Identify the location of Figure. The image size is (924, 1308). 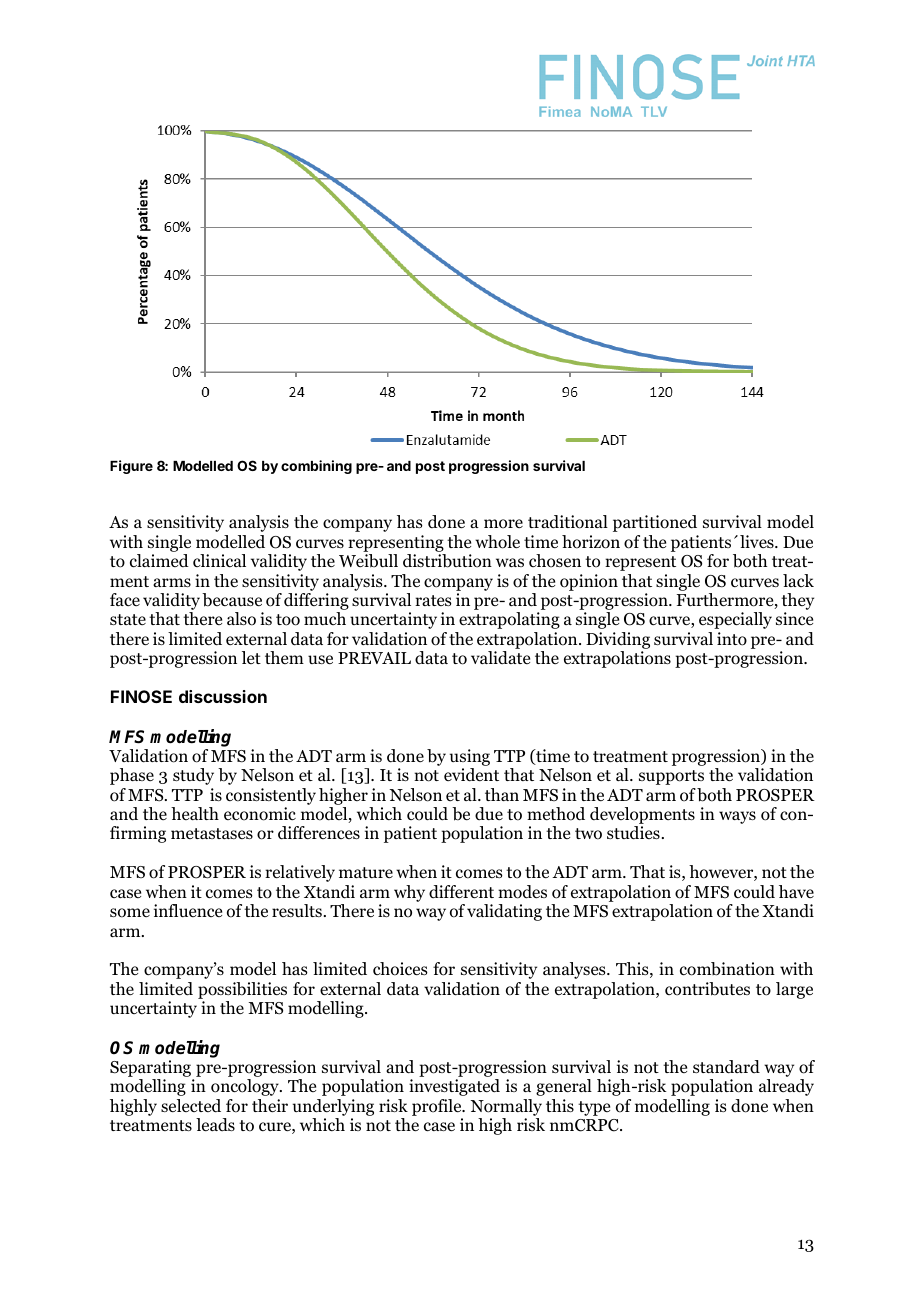
(131, 467).
